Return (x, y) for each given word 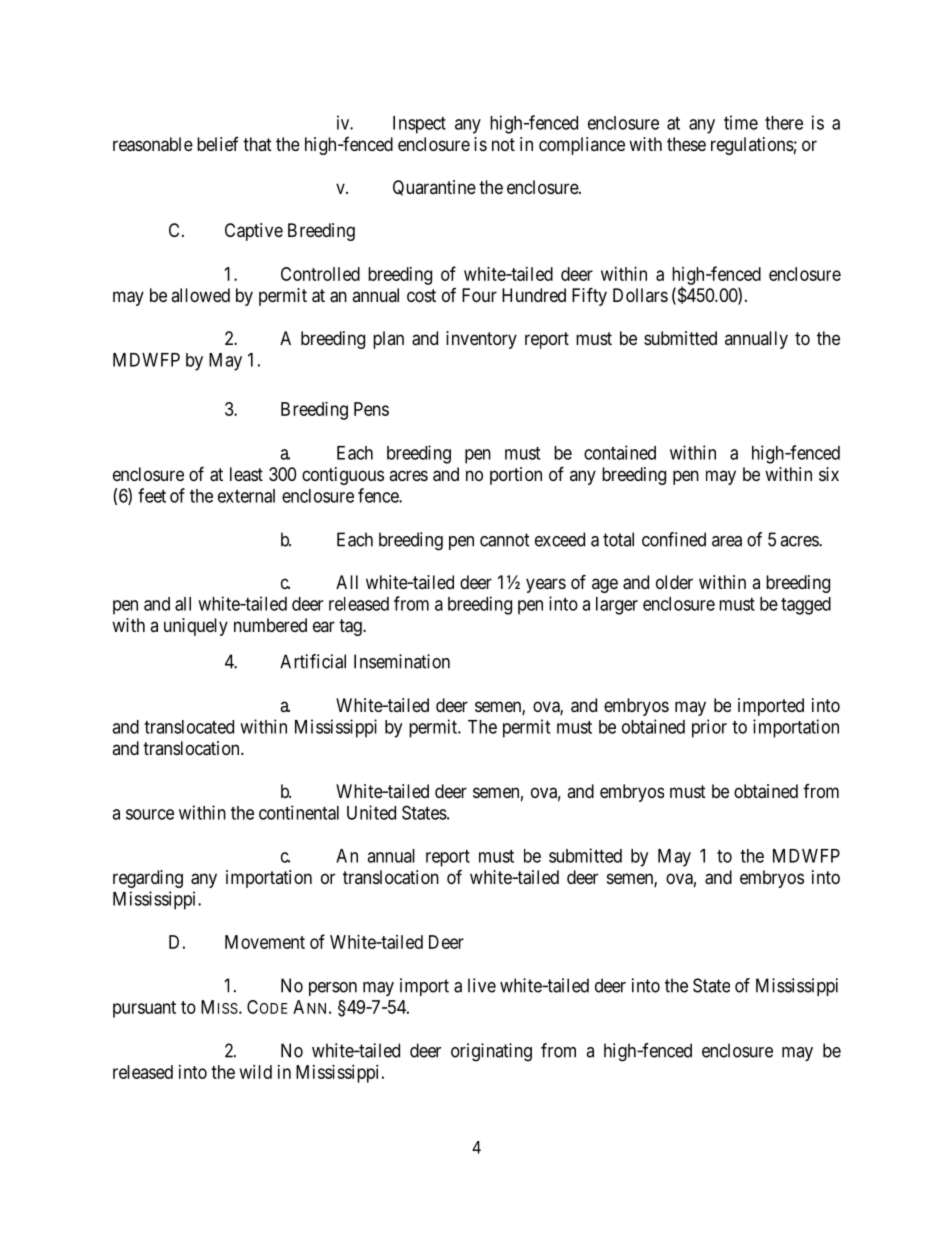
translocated (189, 727)
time (741, 122)
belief (218, 144)
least (246, 474)
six (829, 474)
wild (256, 1072)
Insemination (402, 661)
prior (709, 728)
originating (491, 1052)
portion (516, 476)
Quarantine (434, 188)
